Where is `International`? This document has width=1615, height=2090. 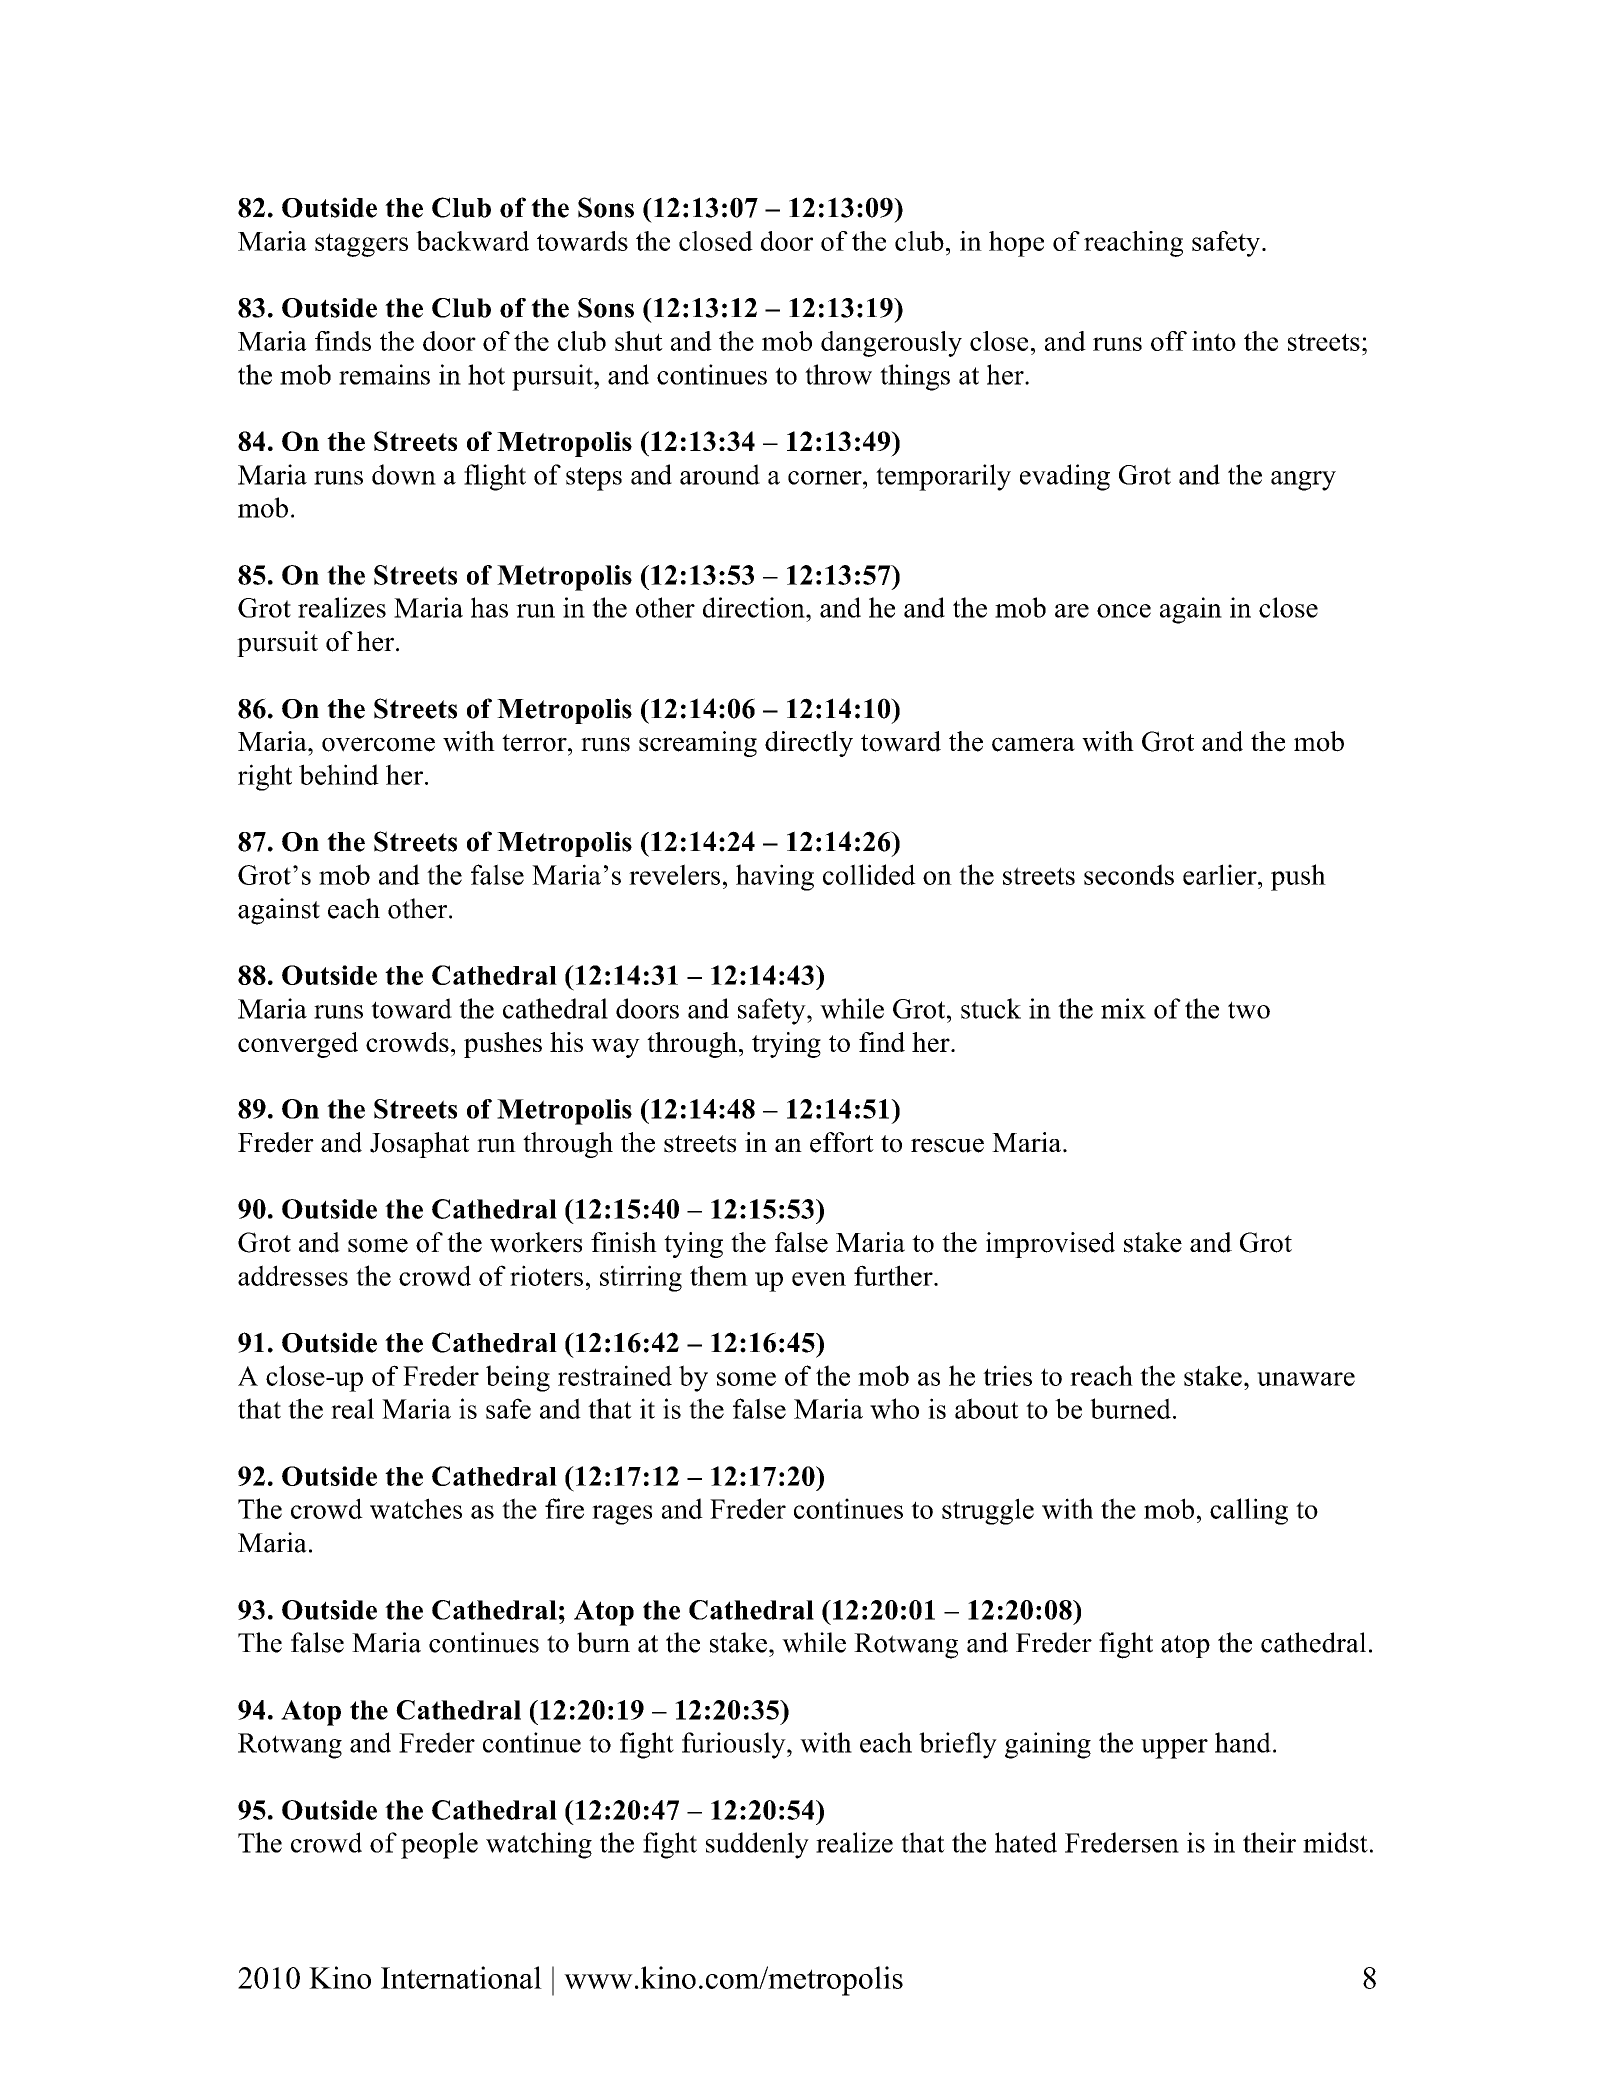
International is located at coordinates (461, 1977).
